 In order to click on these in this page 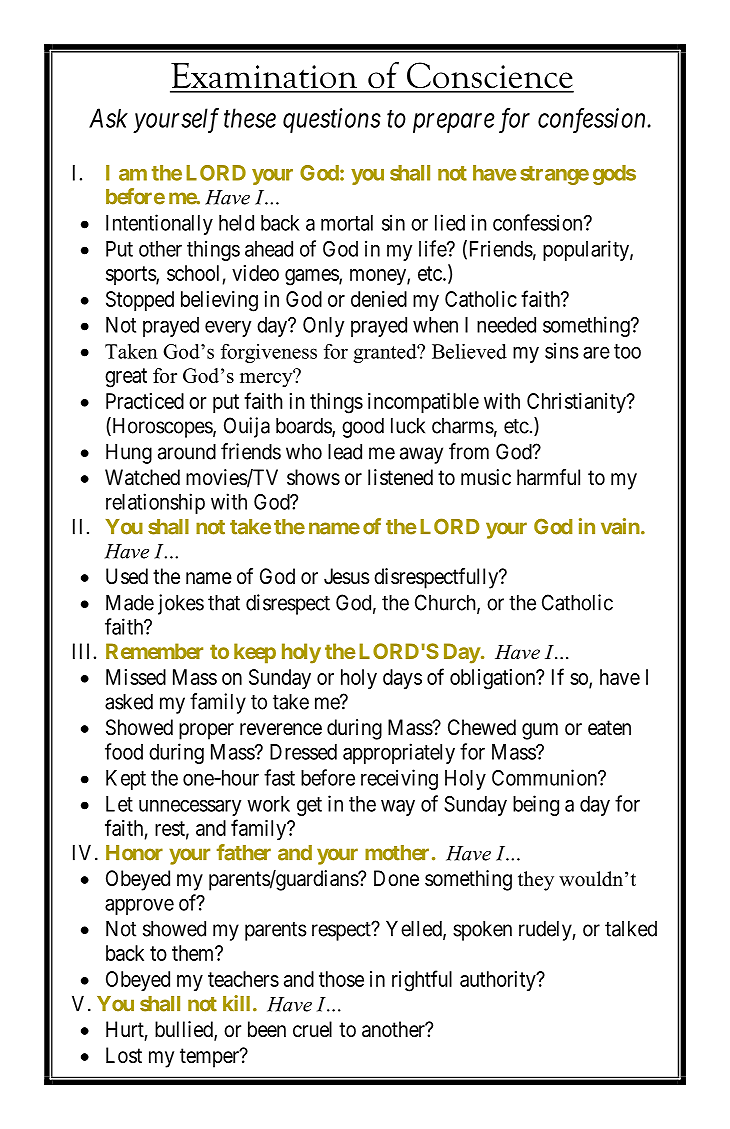, I will do `click(250, 118)`.
